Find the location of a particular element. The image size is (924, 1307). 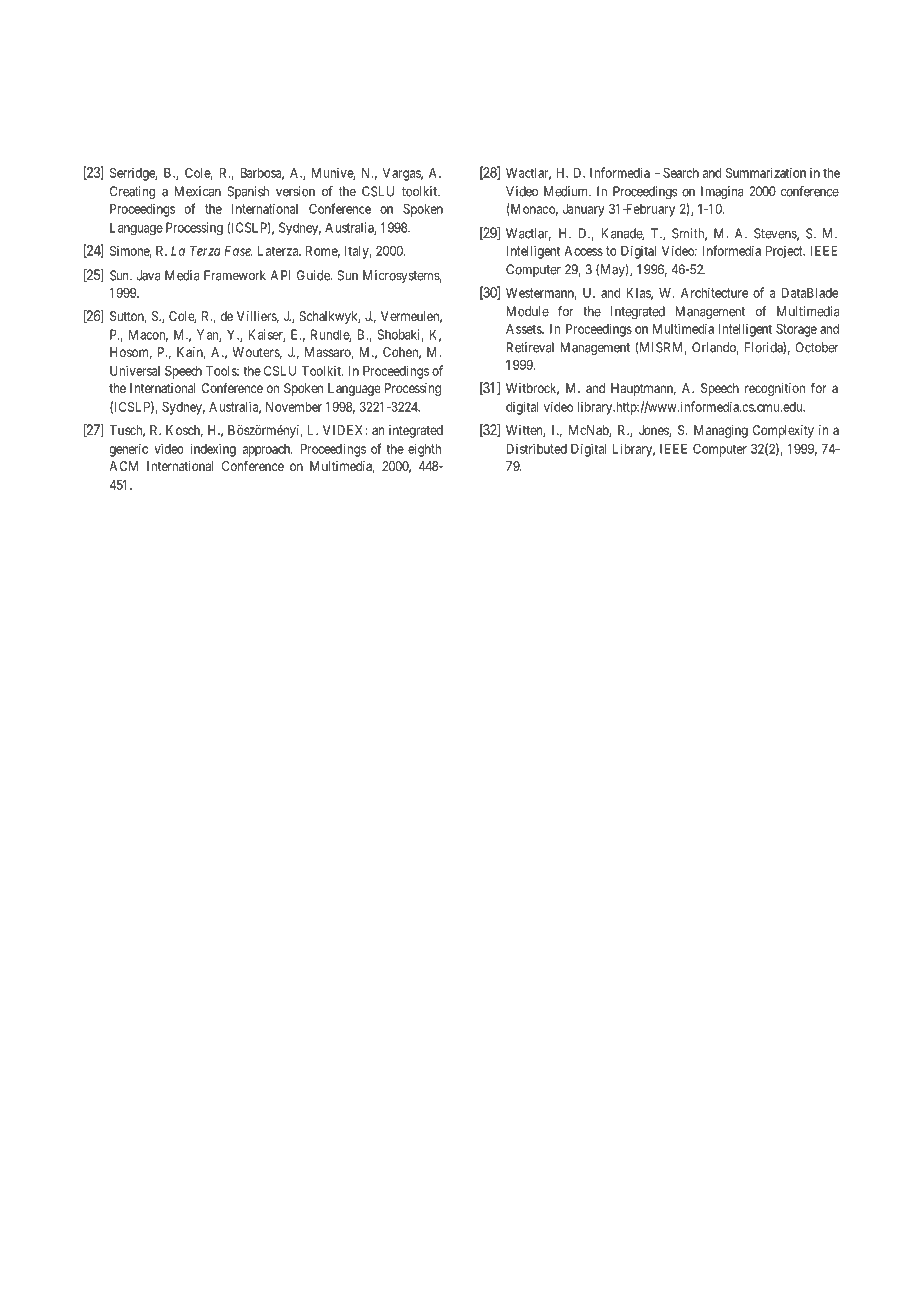

eighth is located at coordinates (424, 450).
